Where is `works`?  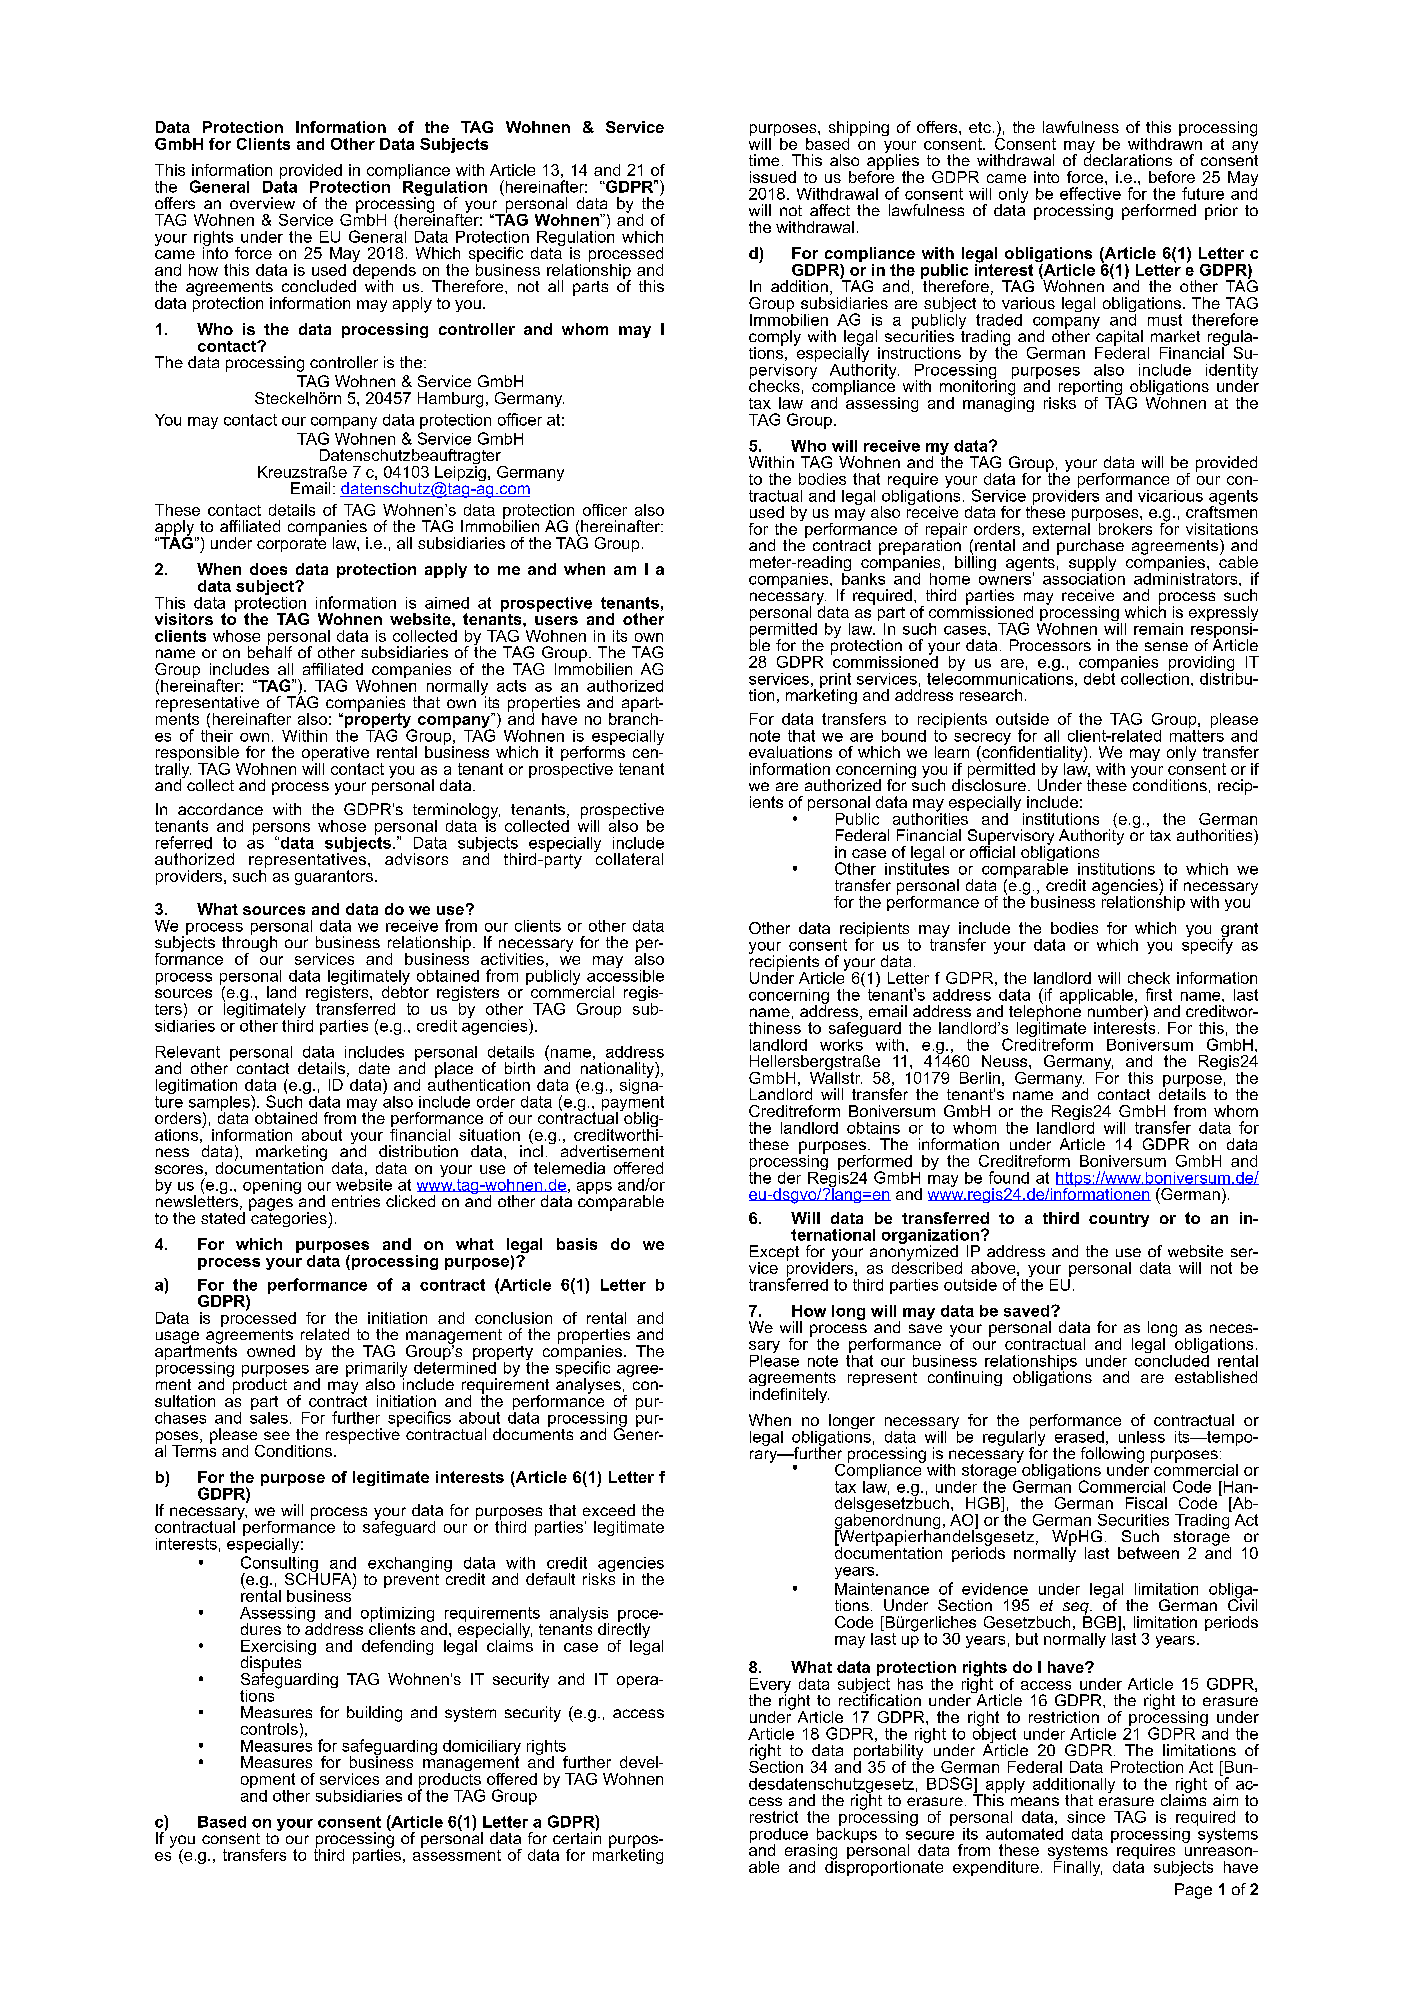 works is located at coordinates (842, 1043).
